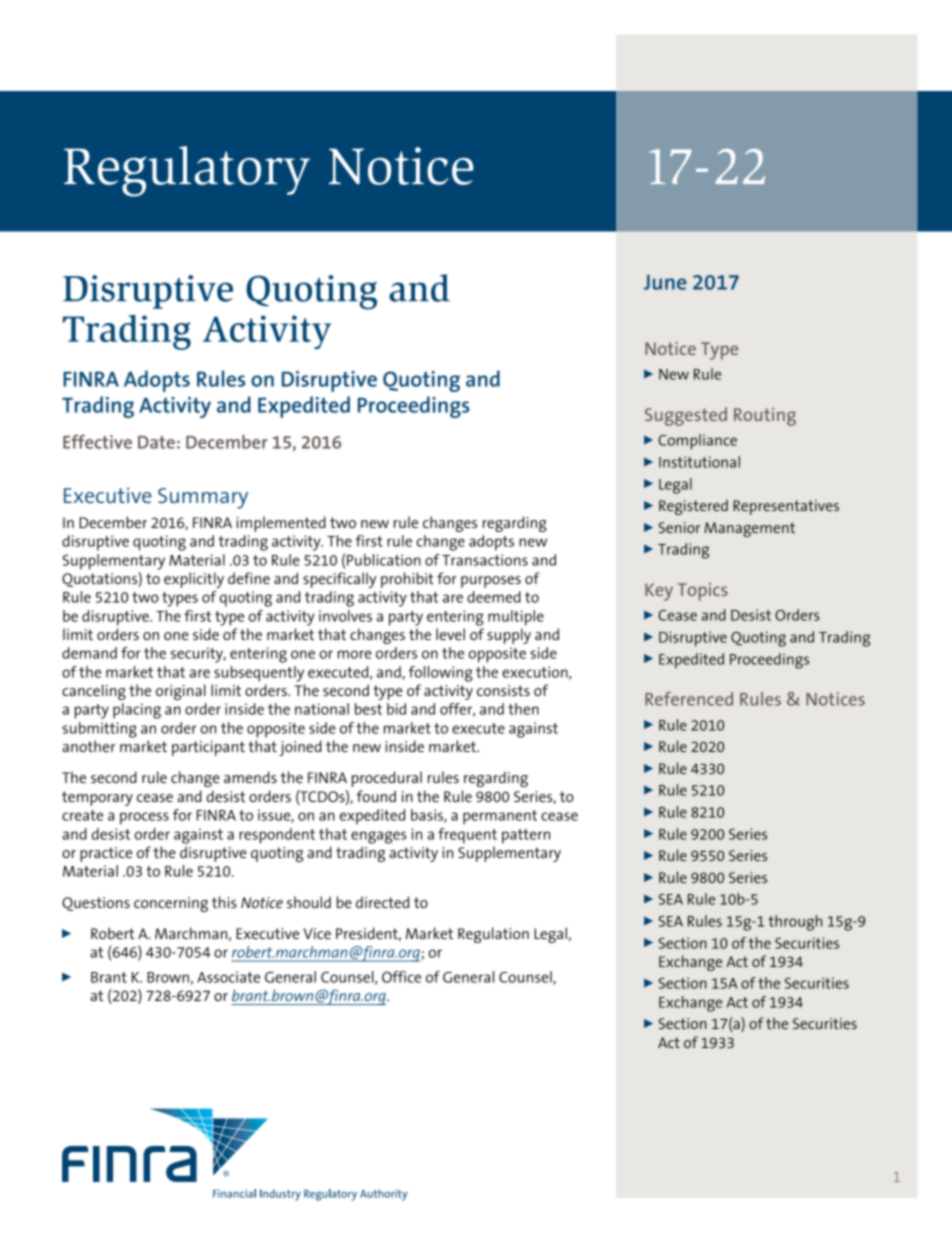  Describe the element at coordinates (703, 592) in the screenshot. I see `Topics` at that location.
